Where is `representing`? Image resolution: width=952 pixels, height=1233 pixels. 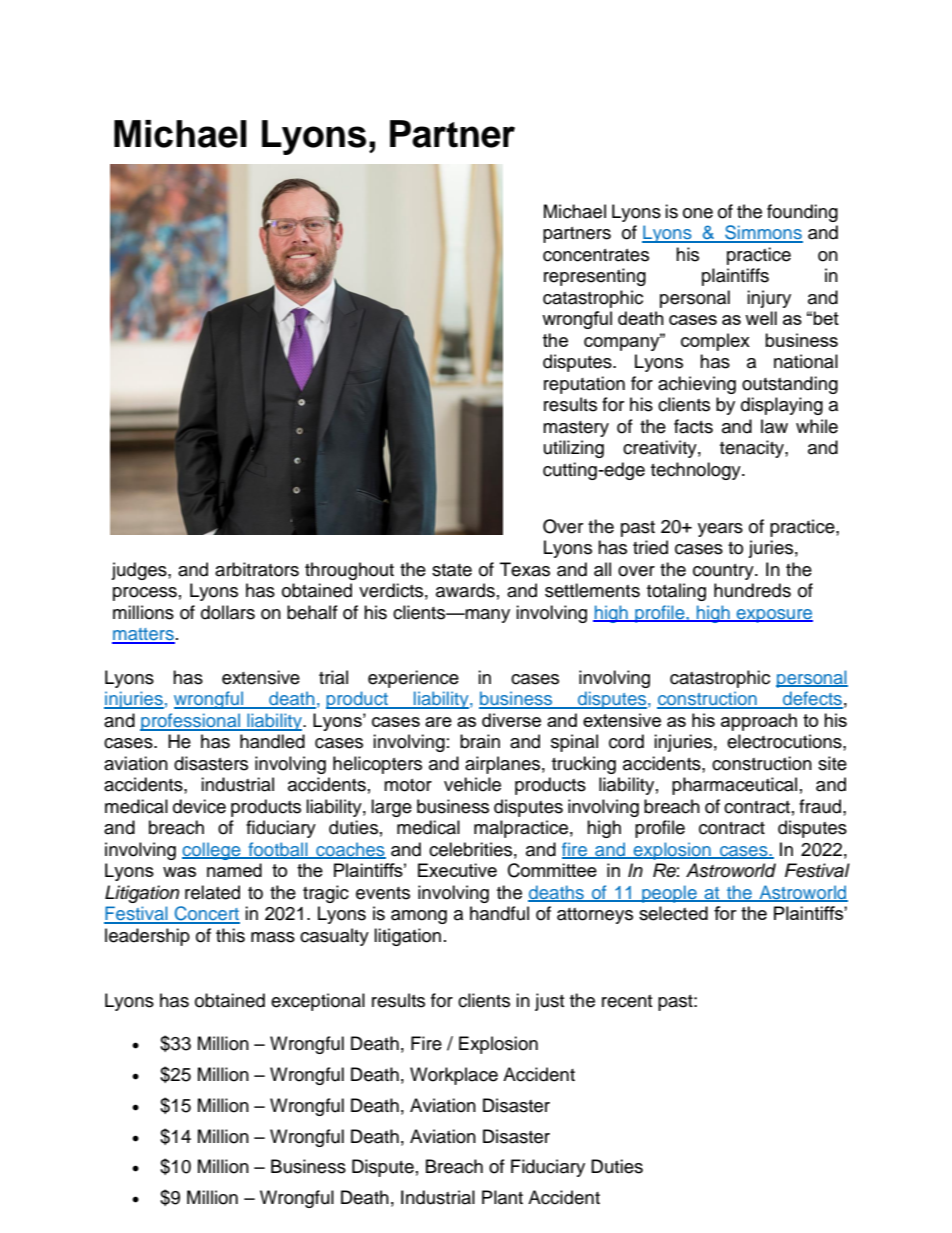 representing is located at coordinates (595, 277).
